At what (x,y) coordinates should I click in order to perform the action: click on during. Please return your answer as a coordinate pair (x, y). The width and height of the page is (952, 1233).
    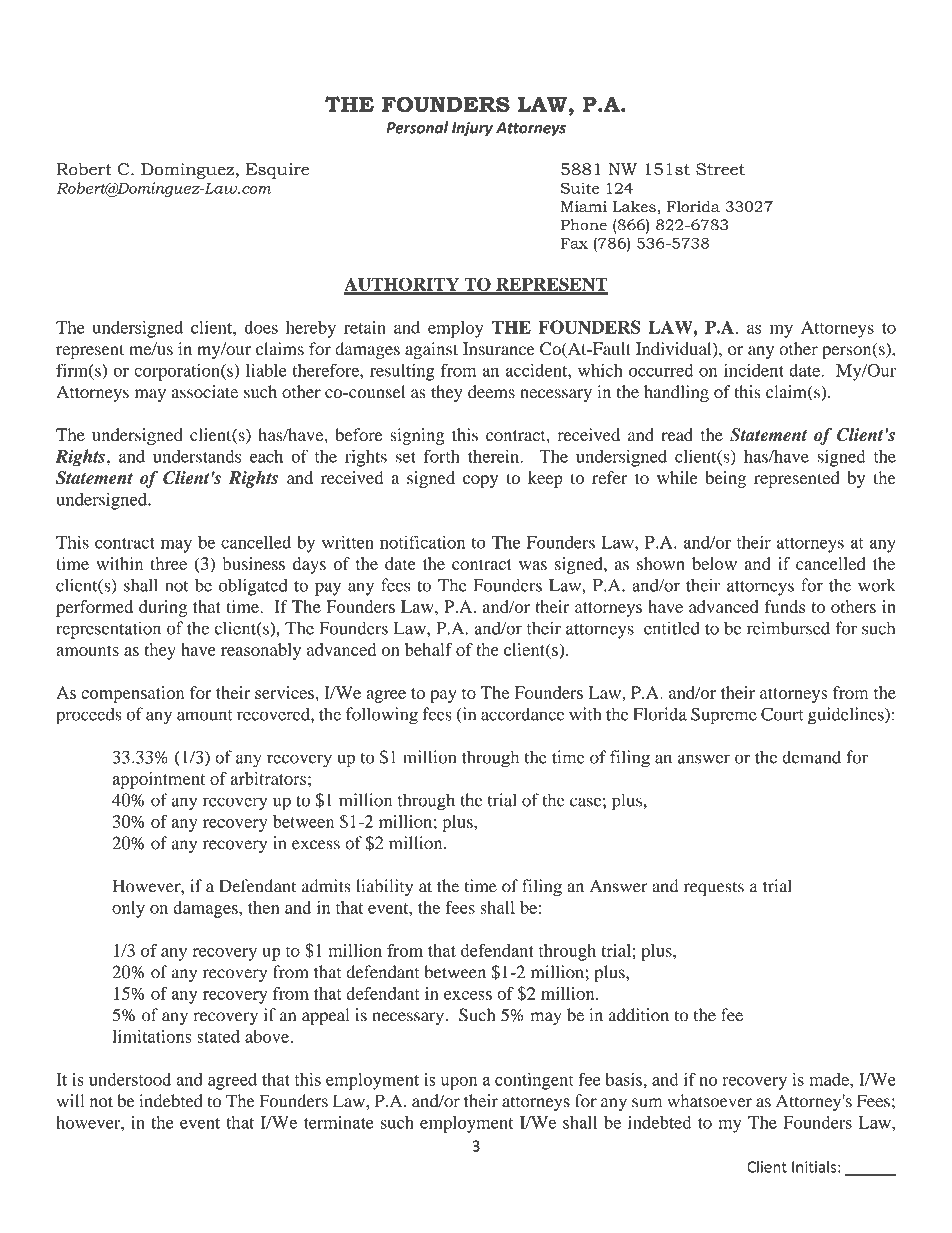
    Looking at the image, I should click on (163, 608).
